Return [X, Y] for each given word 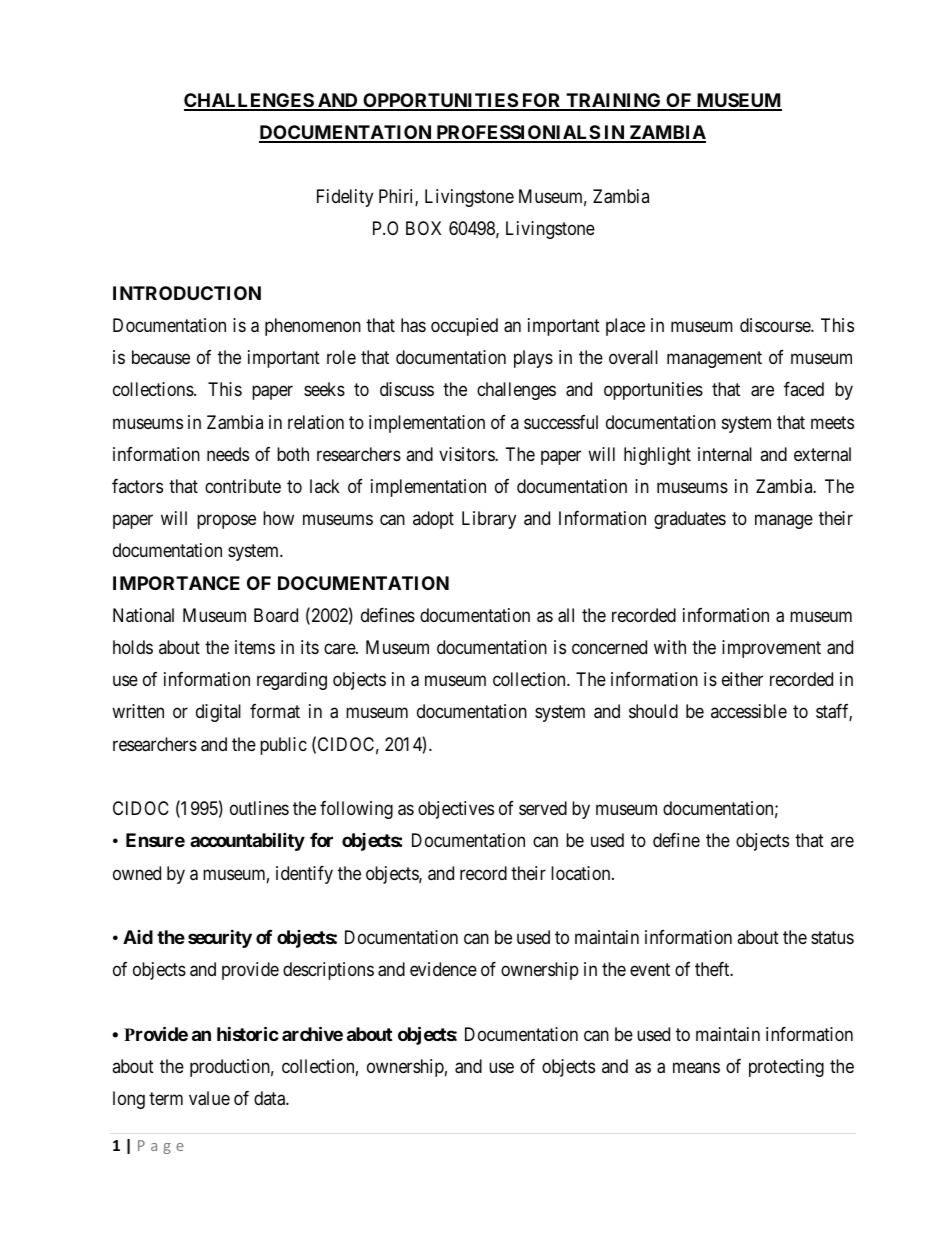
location [582, 873]
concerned [609, 647]
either [742, 679]
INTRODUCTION [187, 293]
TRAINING [613, 101]
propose [226, 522]
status [832, 937]
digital [218, 713]
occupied [464, 327]
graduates [690, 520]
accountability [247, 842]
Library [489, 520]
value [209, 1098]
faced [804, 389]
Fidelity [345, 198]
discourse [776, 325]
